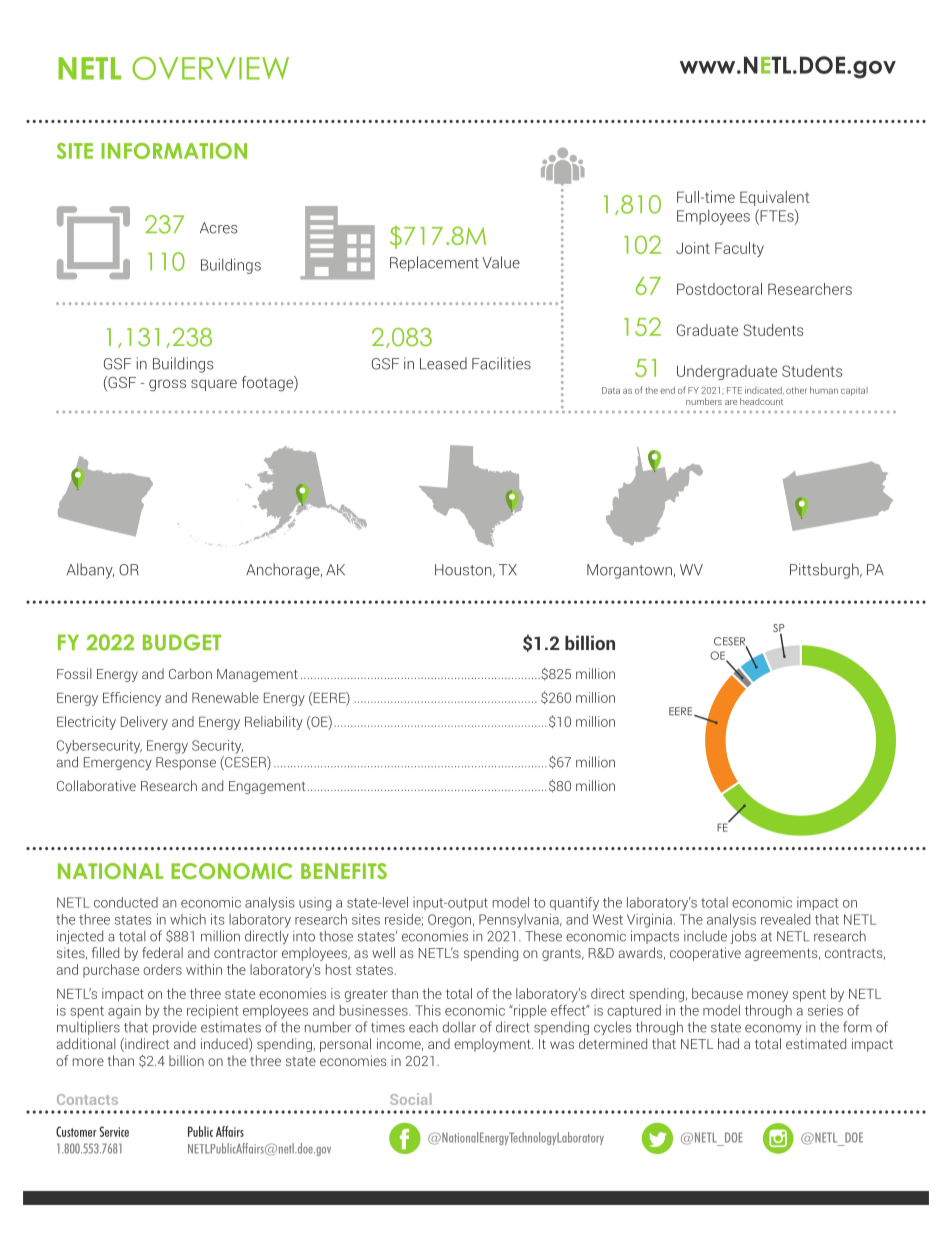 The height and width of the screenshot is (1233, 952). I want to click on OVERVIEW, so click(210, 68).
